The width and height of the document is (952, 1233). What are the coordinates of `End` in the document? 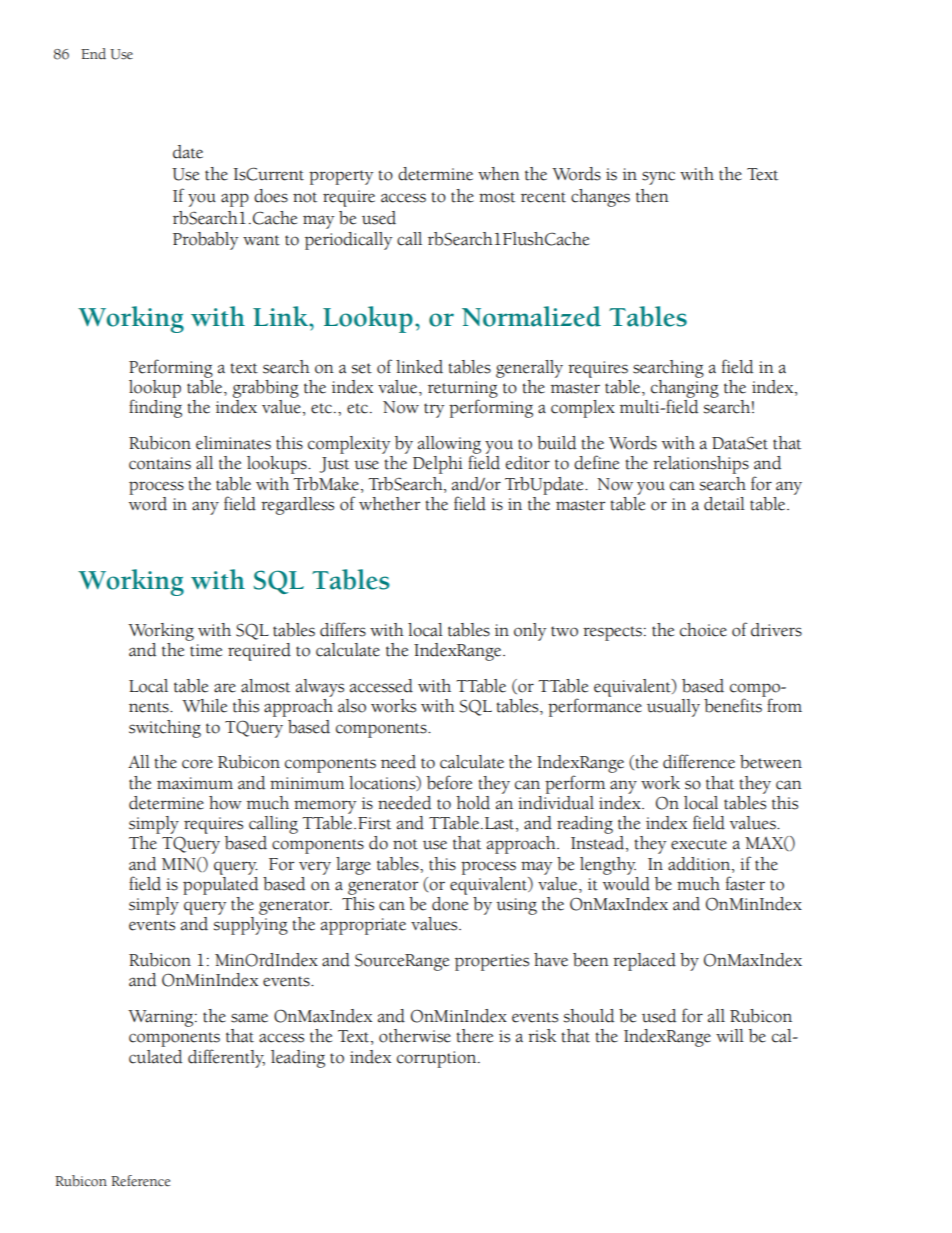 It's located at (93, 54).
